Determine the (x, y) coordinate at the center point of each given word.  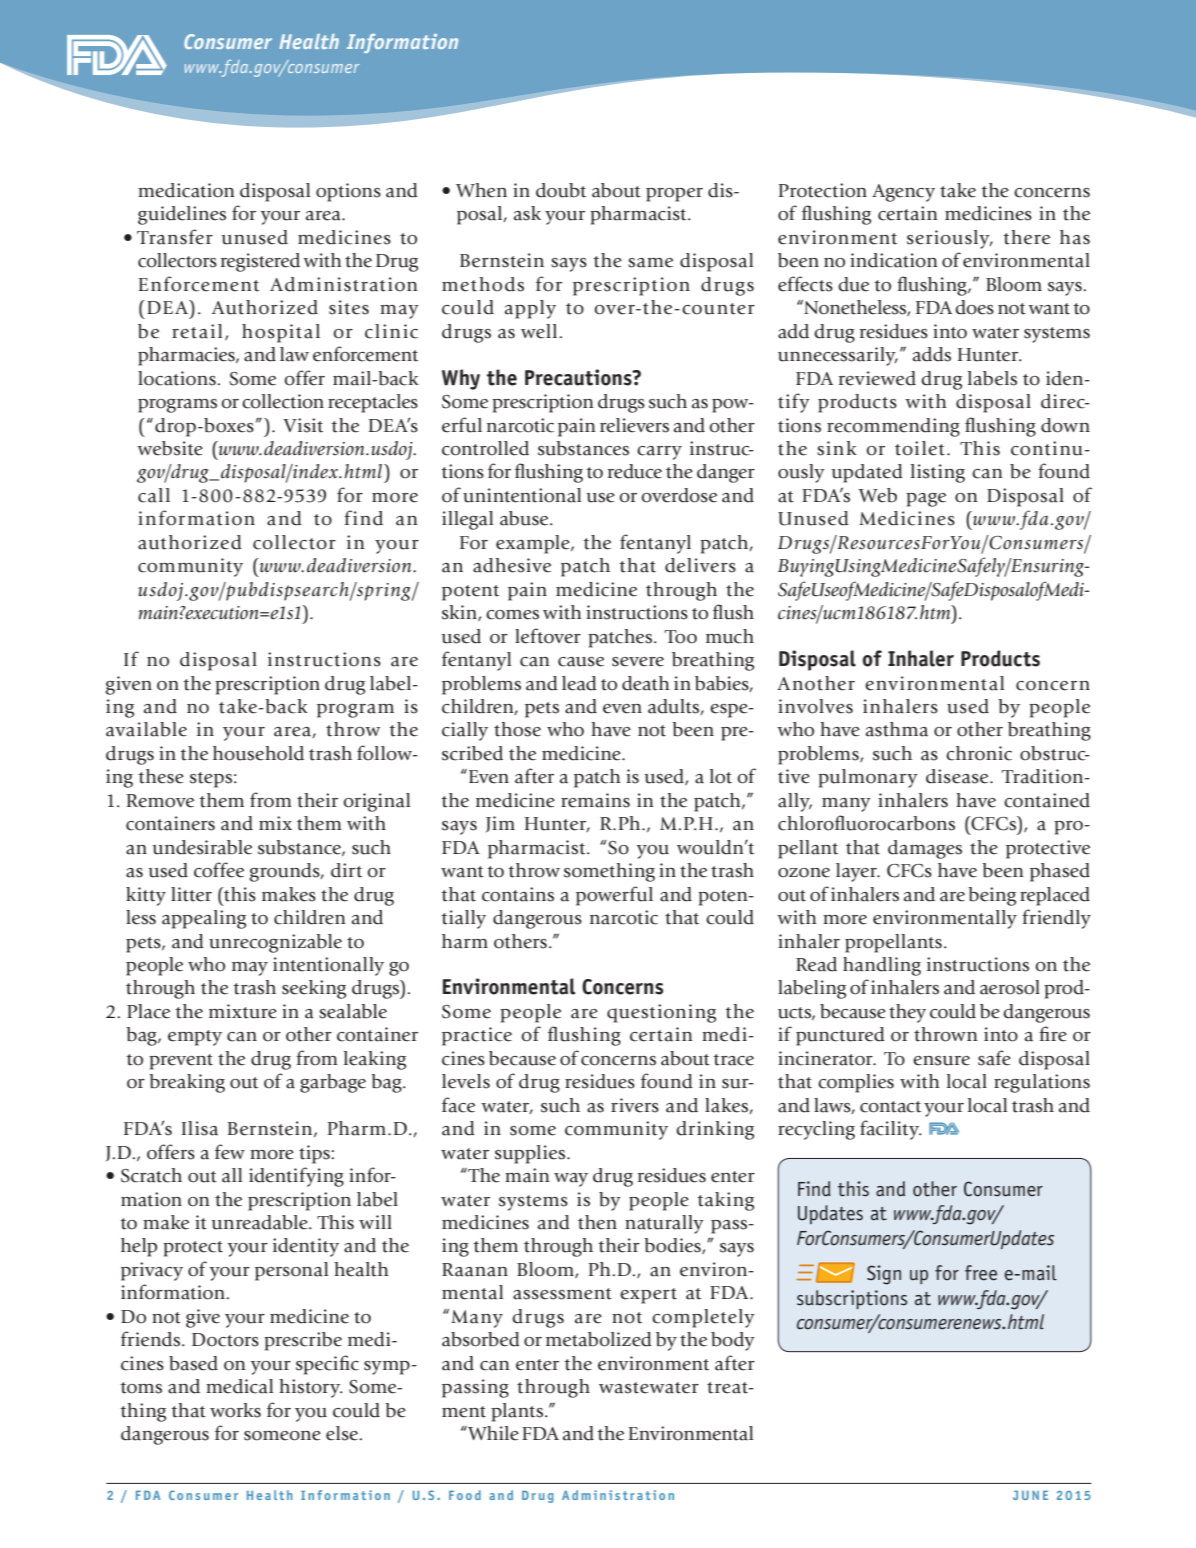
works (235, 1410)
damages (925, 849)
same (650, 263)
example (534, 544)
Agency (903, 193)
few (230, 1152)
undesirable (202, 847)
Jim (500, 824)
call (154, 495)
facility (891, 1130)
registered (260, 262)
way (571, 1180)
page (926, 500)
